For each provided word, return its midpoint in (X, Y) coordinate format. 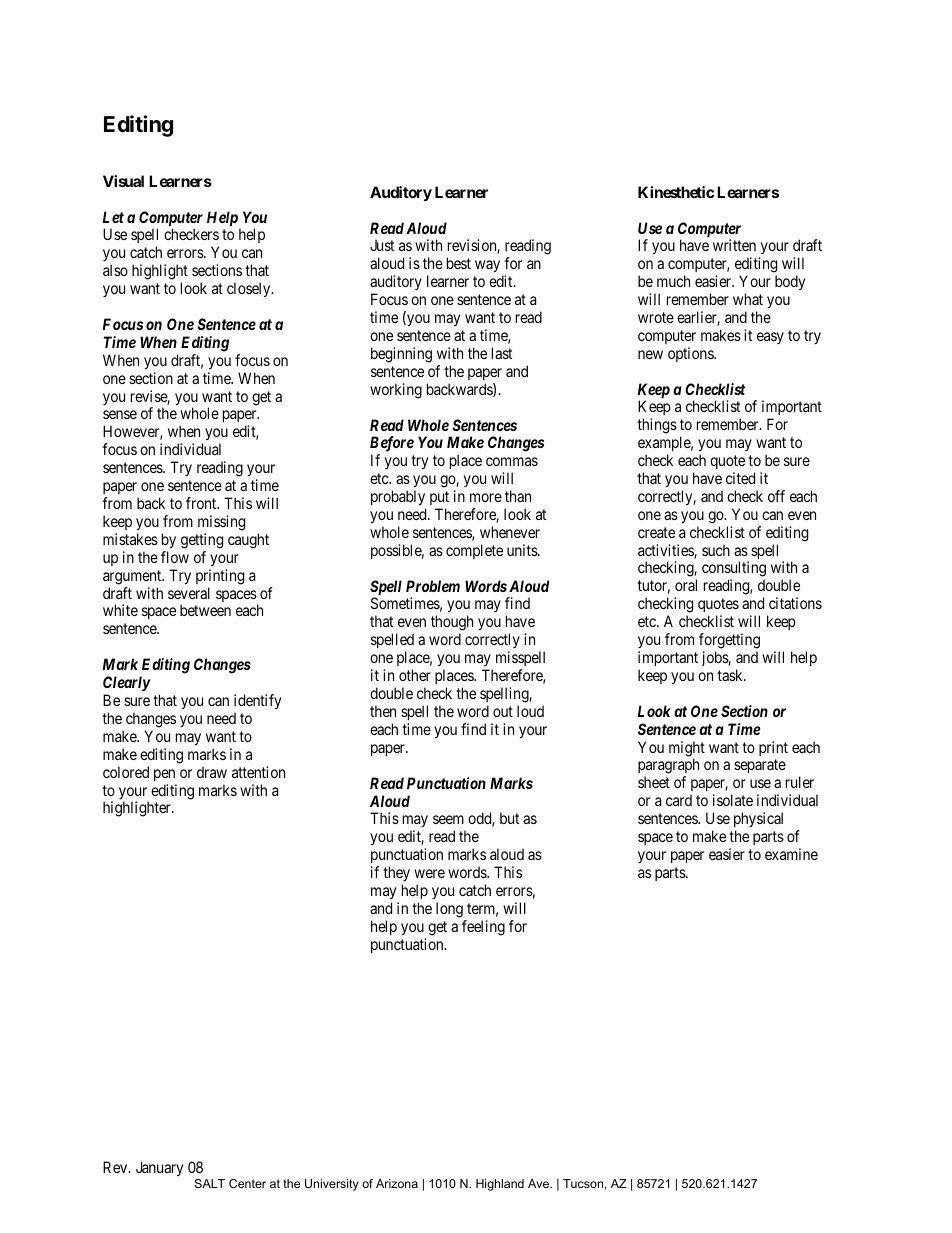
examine (791, 854)
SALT (209, 1183)
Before (392, 445)
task (731, 675)
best (459, 263)
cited (740, 478)
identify (257, 702)
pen (164, 775)
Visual (123, 181)
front (202, 503)
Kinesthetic (676, 192)
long (449, 910)
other (415, 675)
